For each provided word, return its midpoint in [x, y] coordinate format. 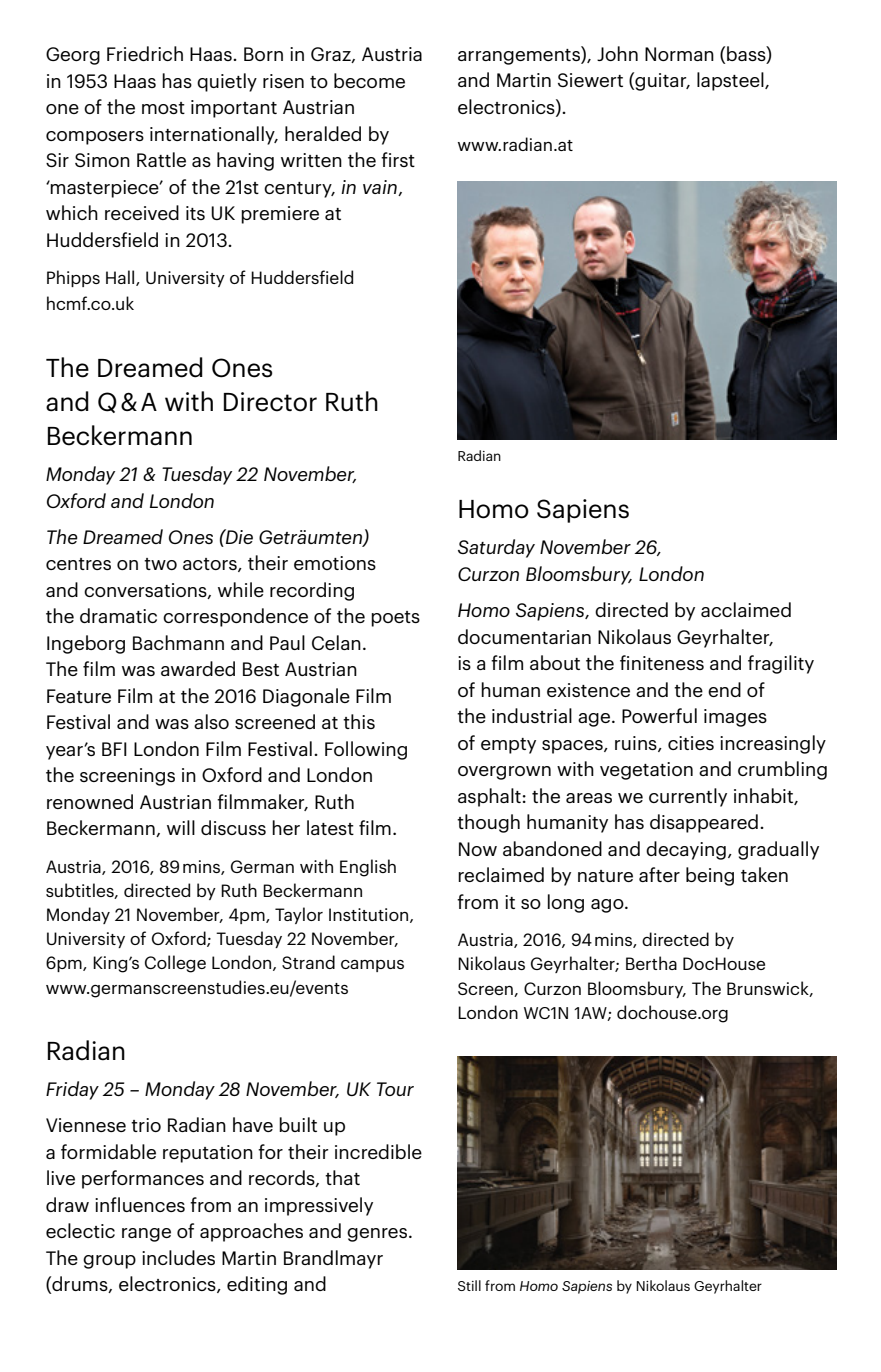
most [163, 108]
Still [469, 1285]
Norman [679, 54]
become [369, 80]
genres [377, 1235]
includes [178, 1257]
